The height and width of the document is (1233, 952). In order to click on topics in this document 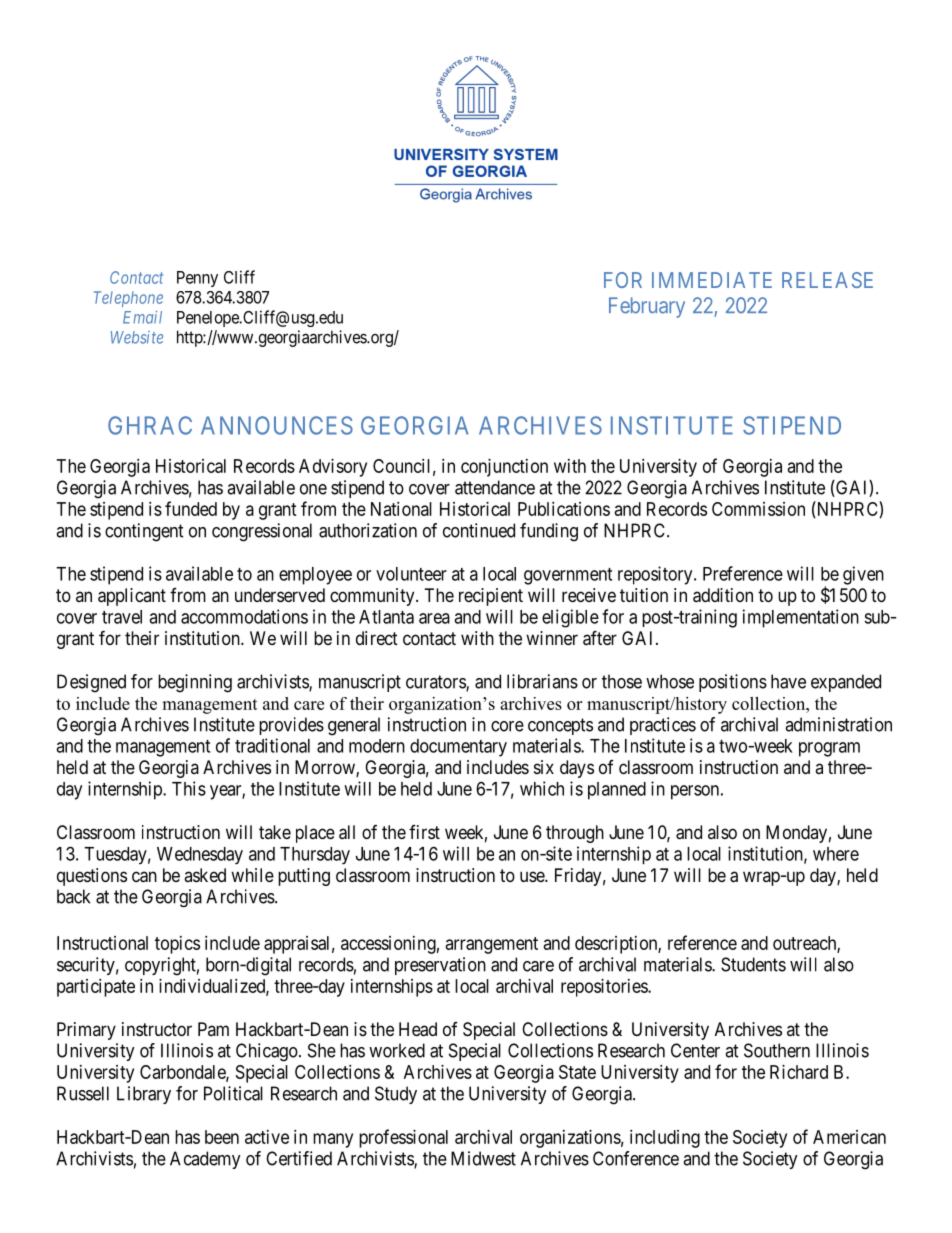, I will do `click(177, 945)`.
